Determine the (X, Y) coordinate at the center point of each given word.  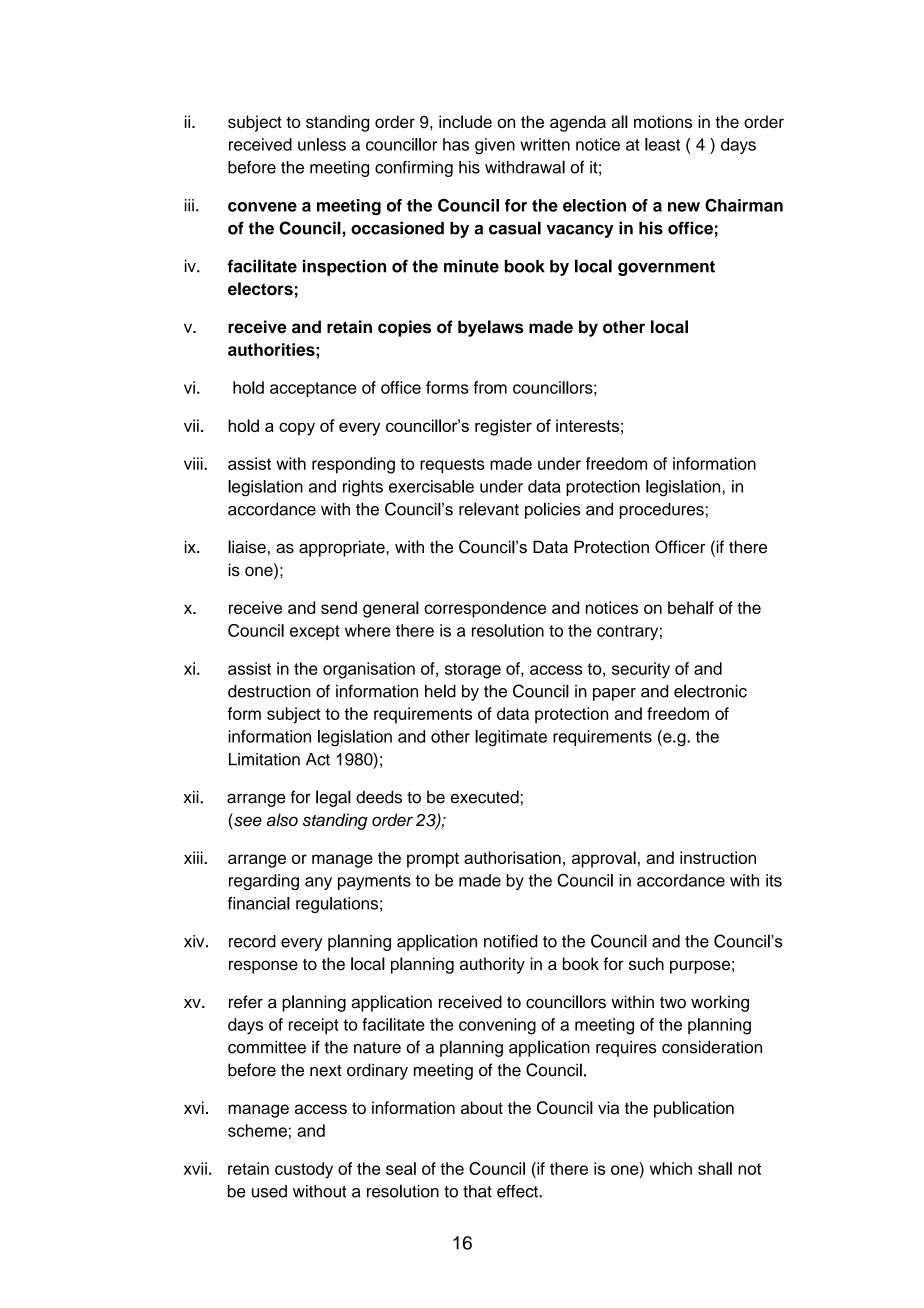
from (490, 387)
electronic (710, 691)
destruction (269, 691)
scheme (257, 1130)
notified (511, 941)
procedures (662, 511)
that (477, 1191)
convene (262, 207)
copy (297, 429)
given (495, 146)
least (662, 144)
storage (473, 671)
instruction (718, 857)
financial (259, 903)
